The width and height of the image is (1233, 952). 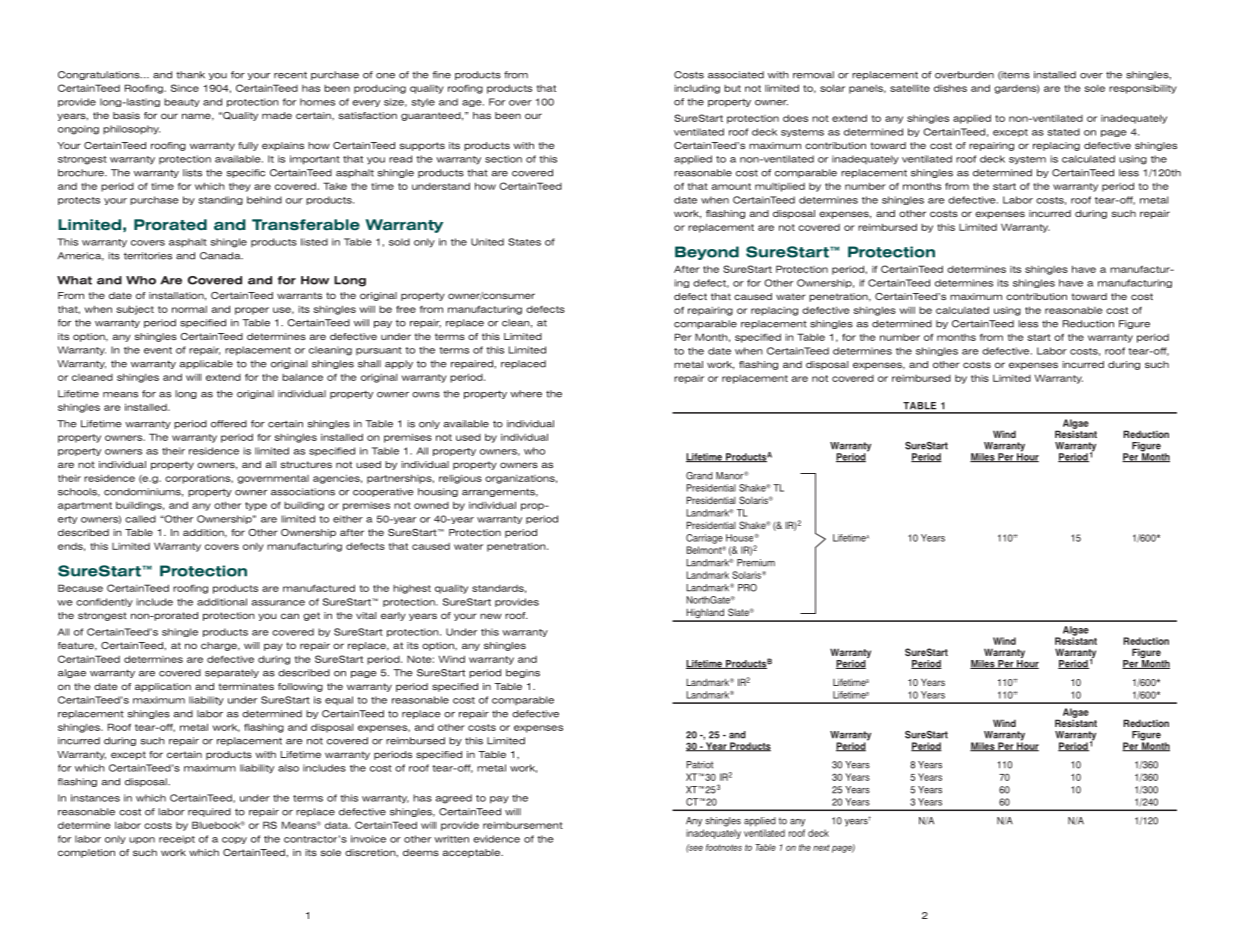 I want to click on structures, so click(x=306, y=464).
